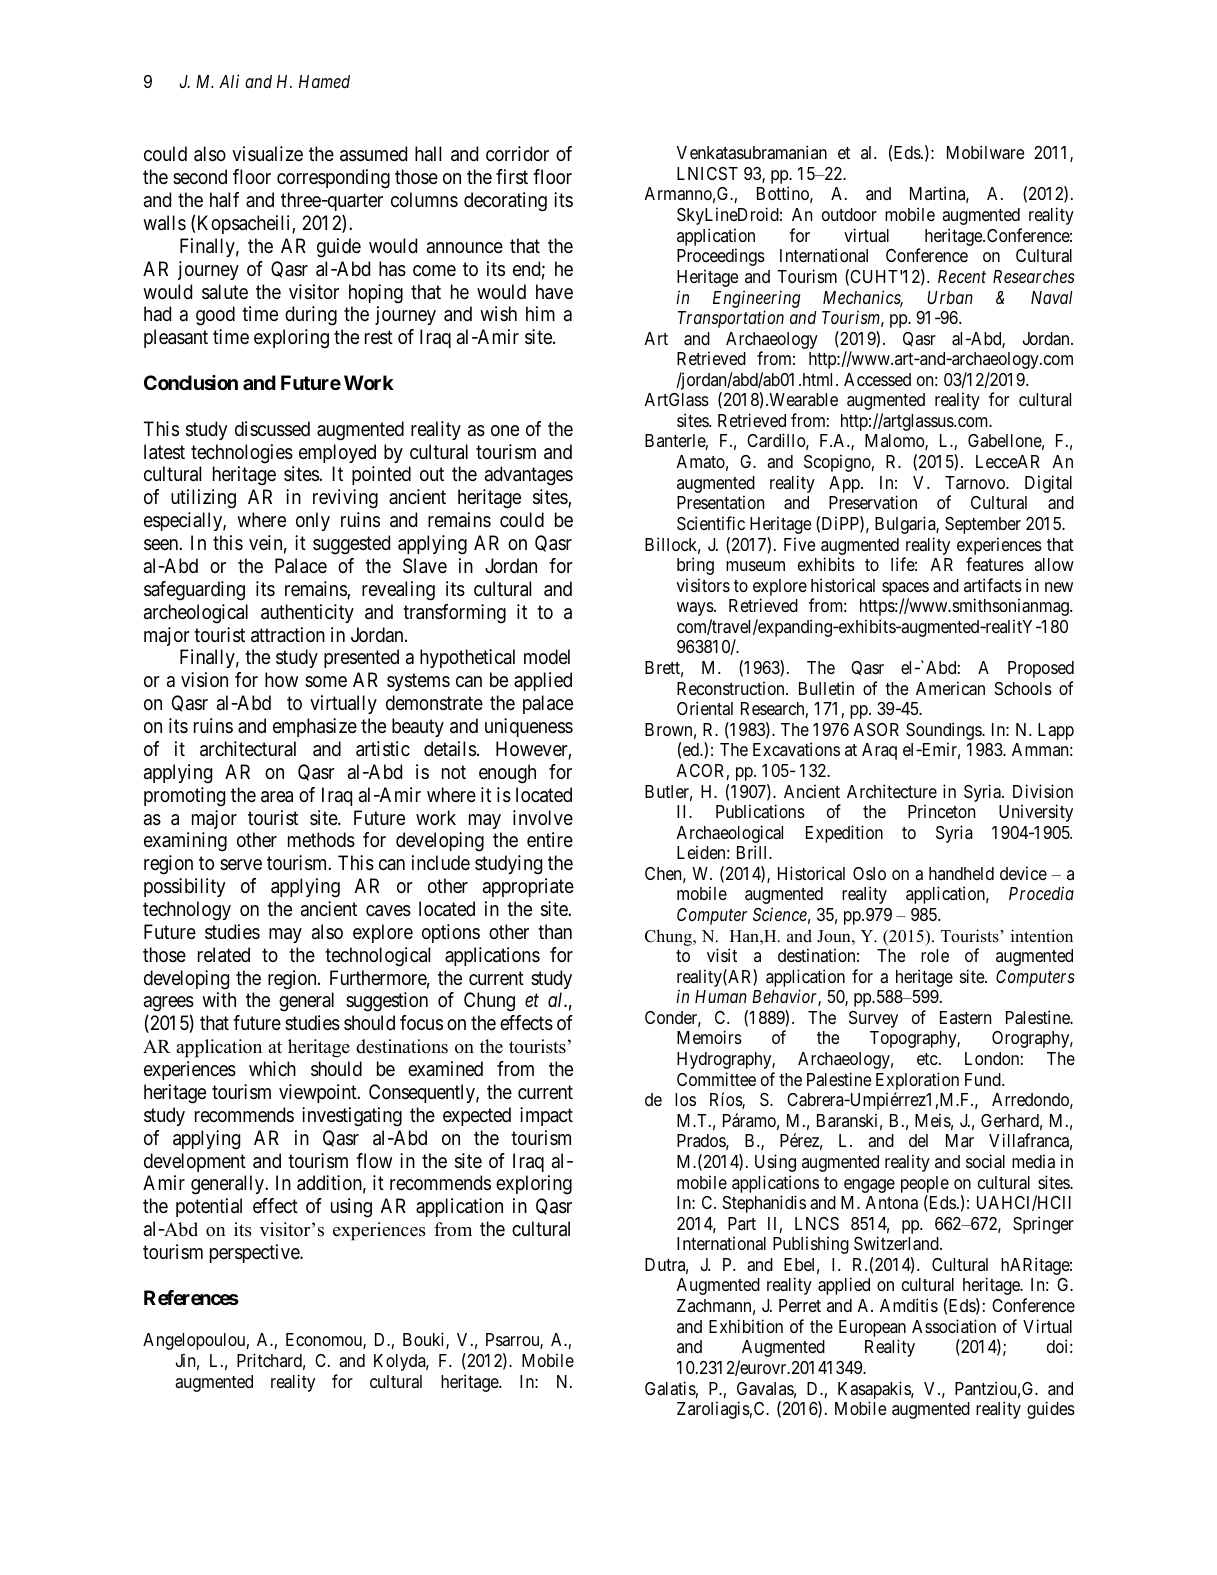  Describe the element at coordinates (529, 476) in the screenshot. I see `advantages` at that location.
